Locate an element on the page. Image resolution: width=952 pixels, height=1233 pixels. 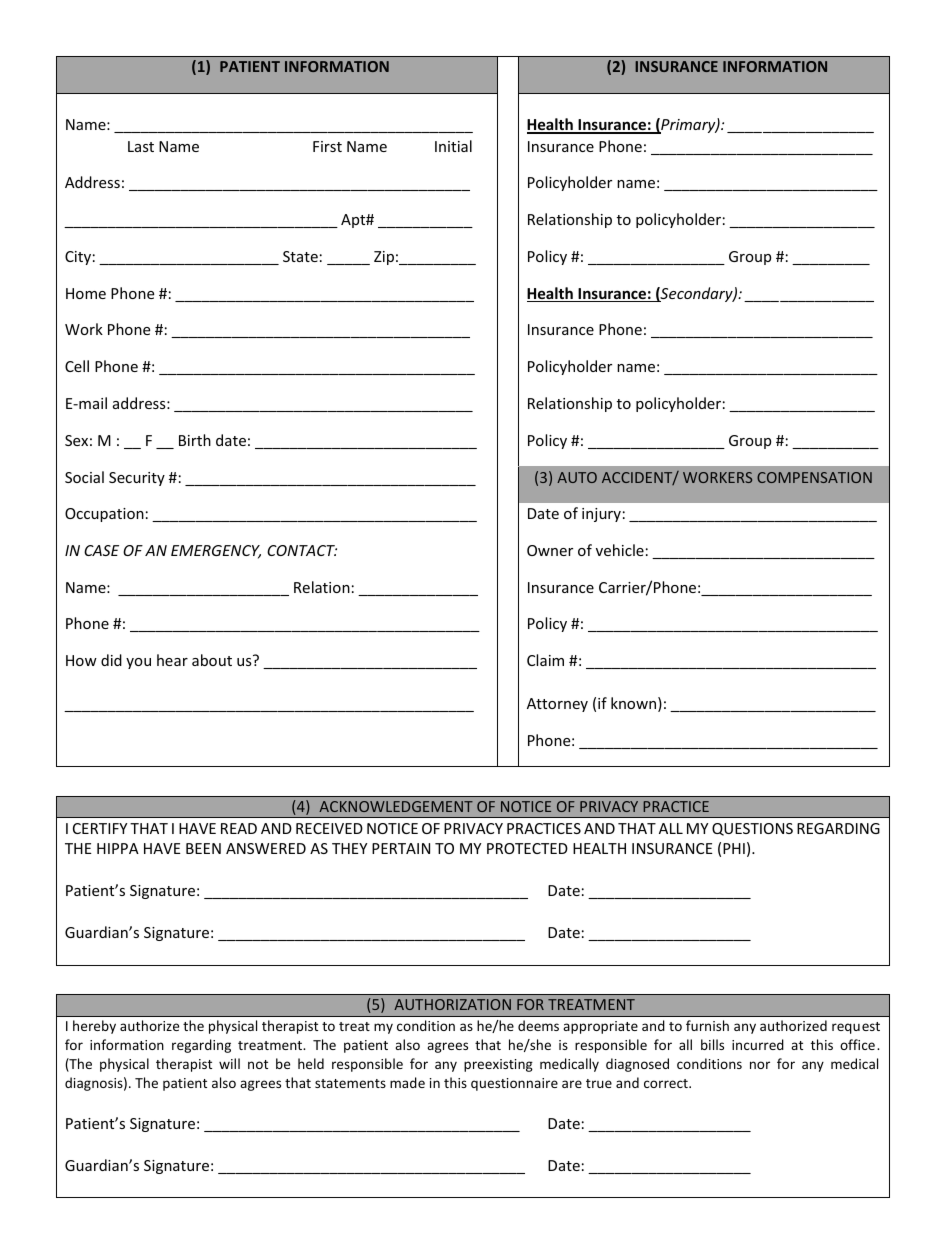
nor is located at coordinates (760, 1065).
